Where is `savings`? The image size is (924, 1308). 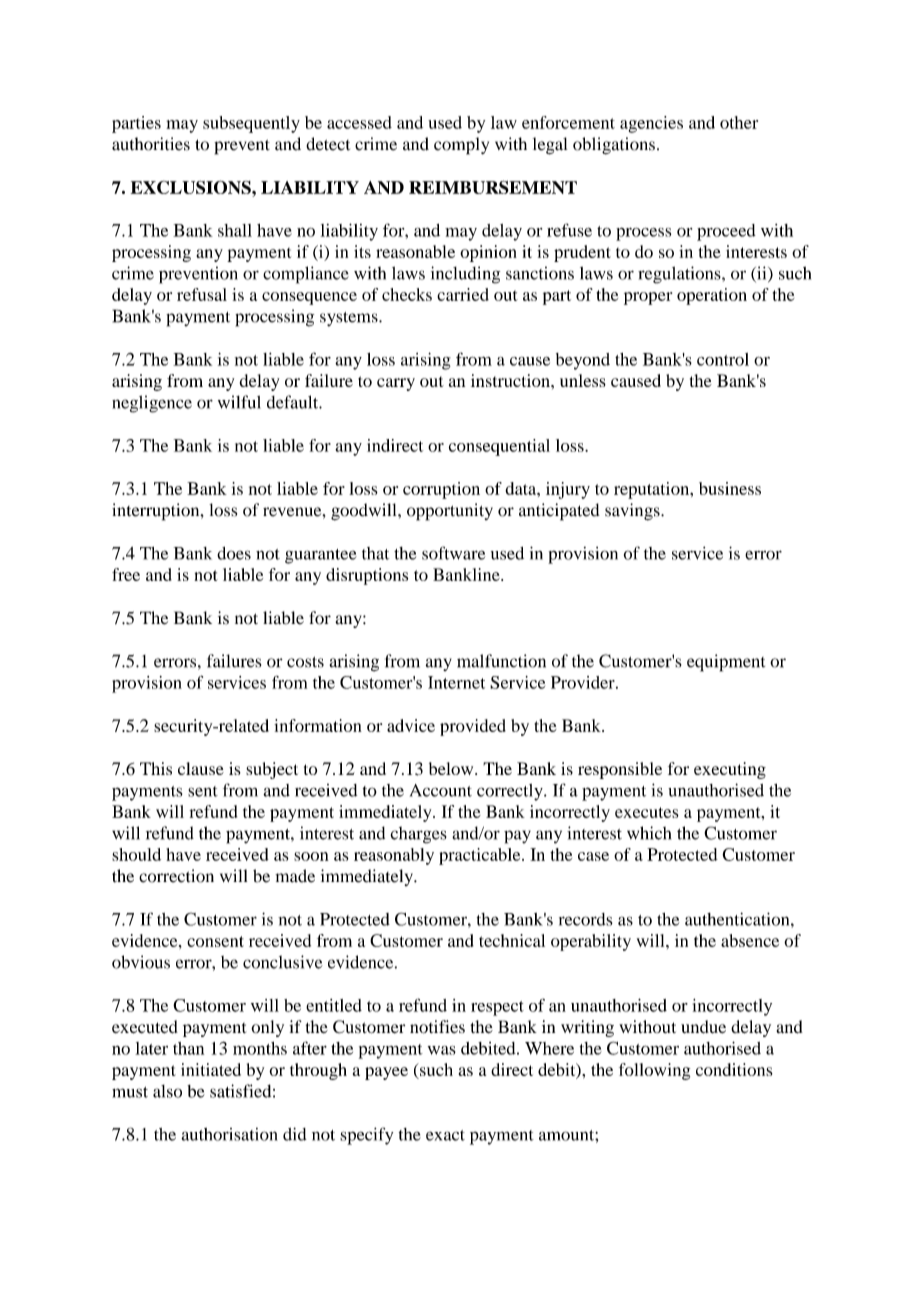
savings is located at coordinates (633, 512).
